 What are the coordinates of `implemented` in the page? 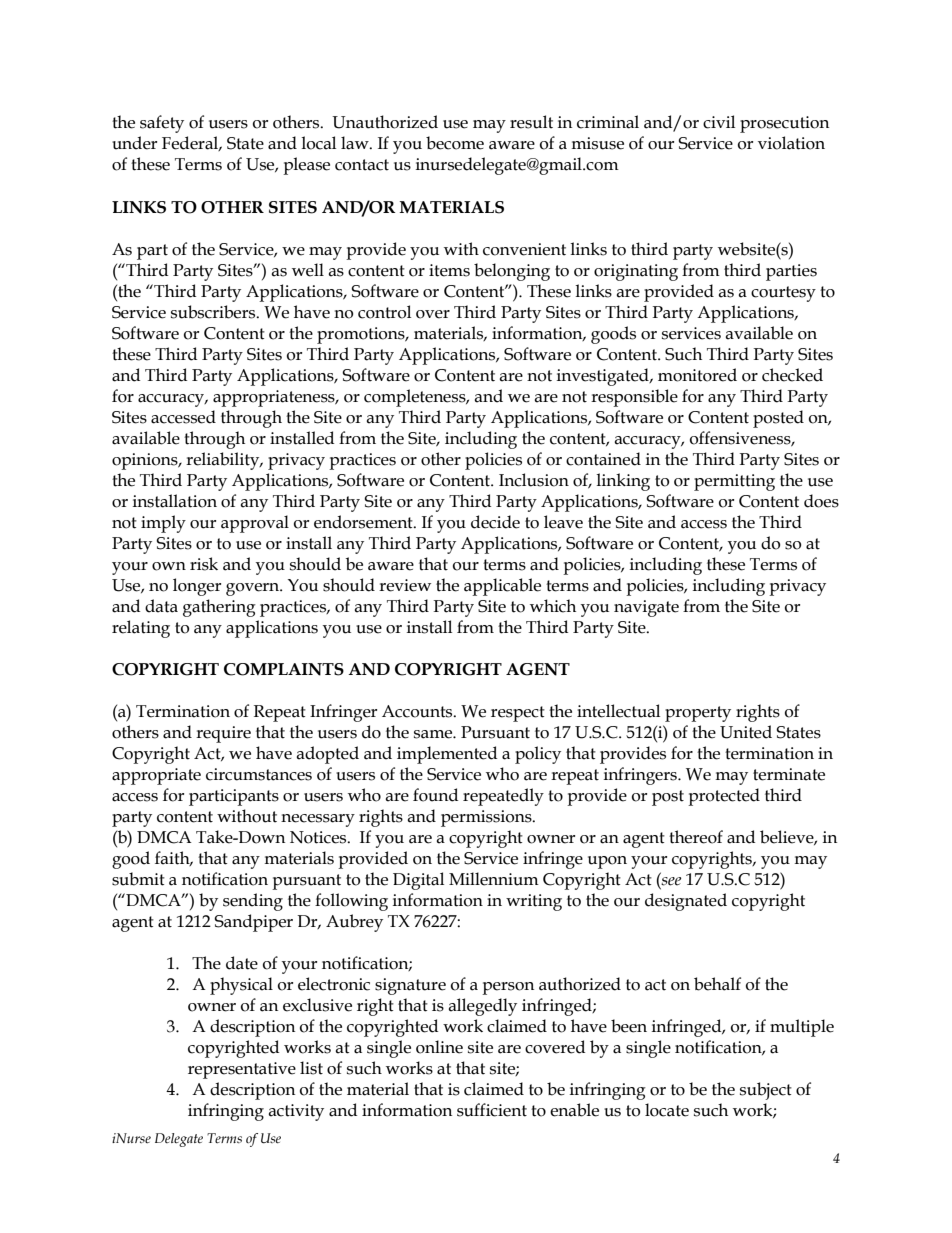 It's located at (447, 755).
